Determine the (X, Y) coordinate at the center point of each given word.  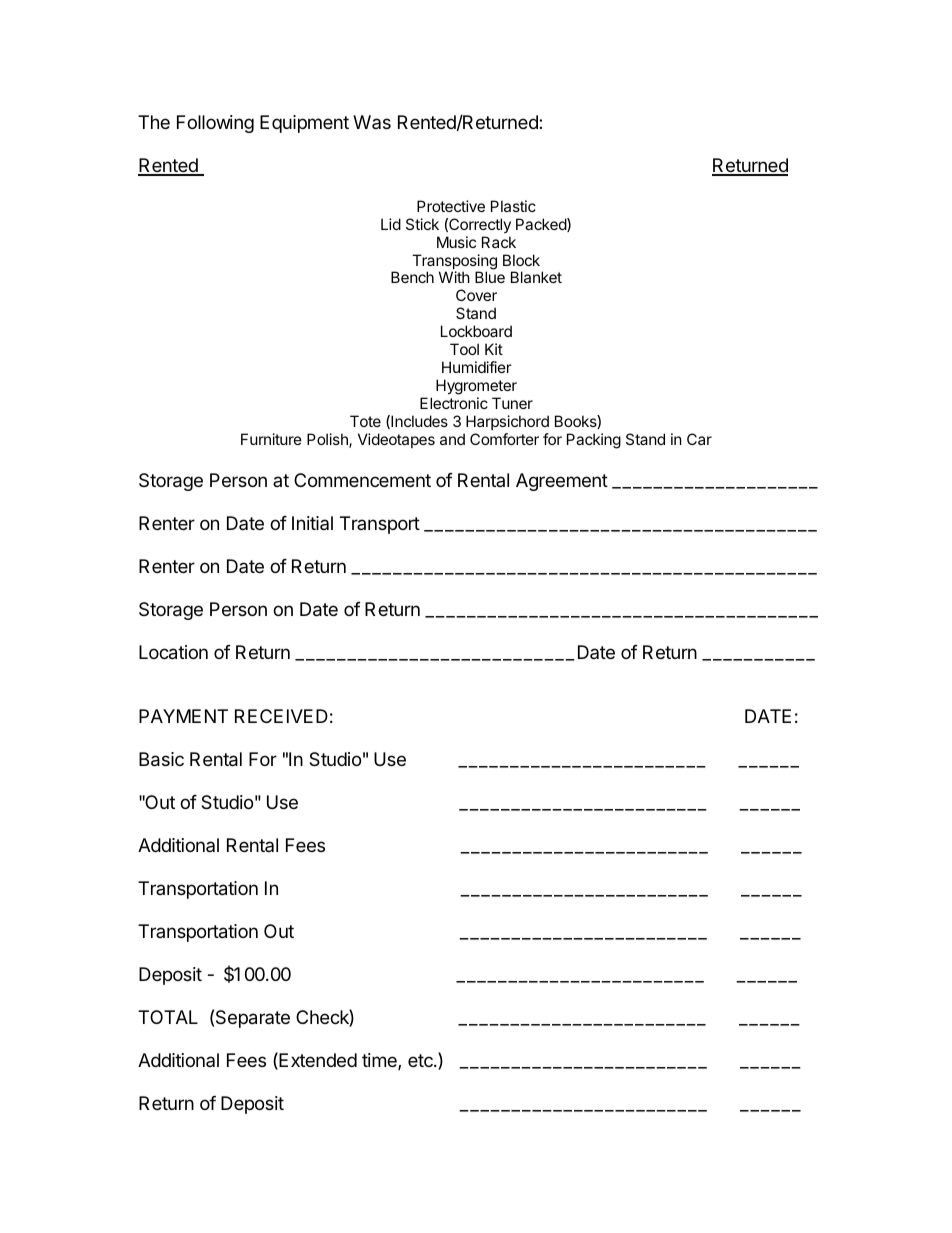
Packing (594, 441)
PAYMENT (183, 716)
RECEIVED (281, 716)
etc (421, 1060)
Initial (312, 523)
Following (215, 124)
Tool (464, 349)
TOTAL (168, 1017)
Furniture (271, 439)
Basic (161, 759)
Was (372, 122)
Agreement (562, 482)
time (380, 1061)
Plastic (513, 206)
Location (173, 652)
